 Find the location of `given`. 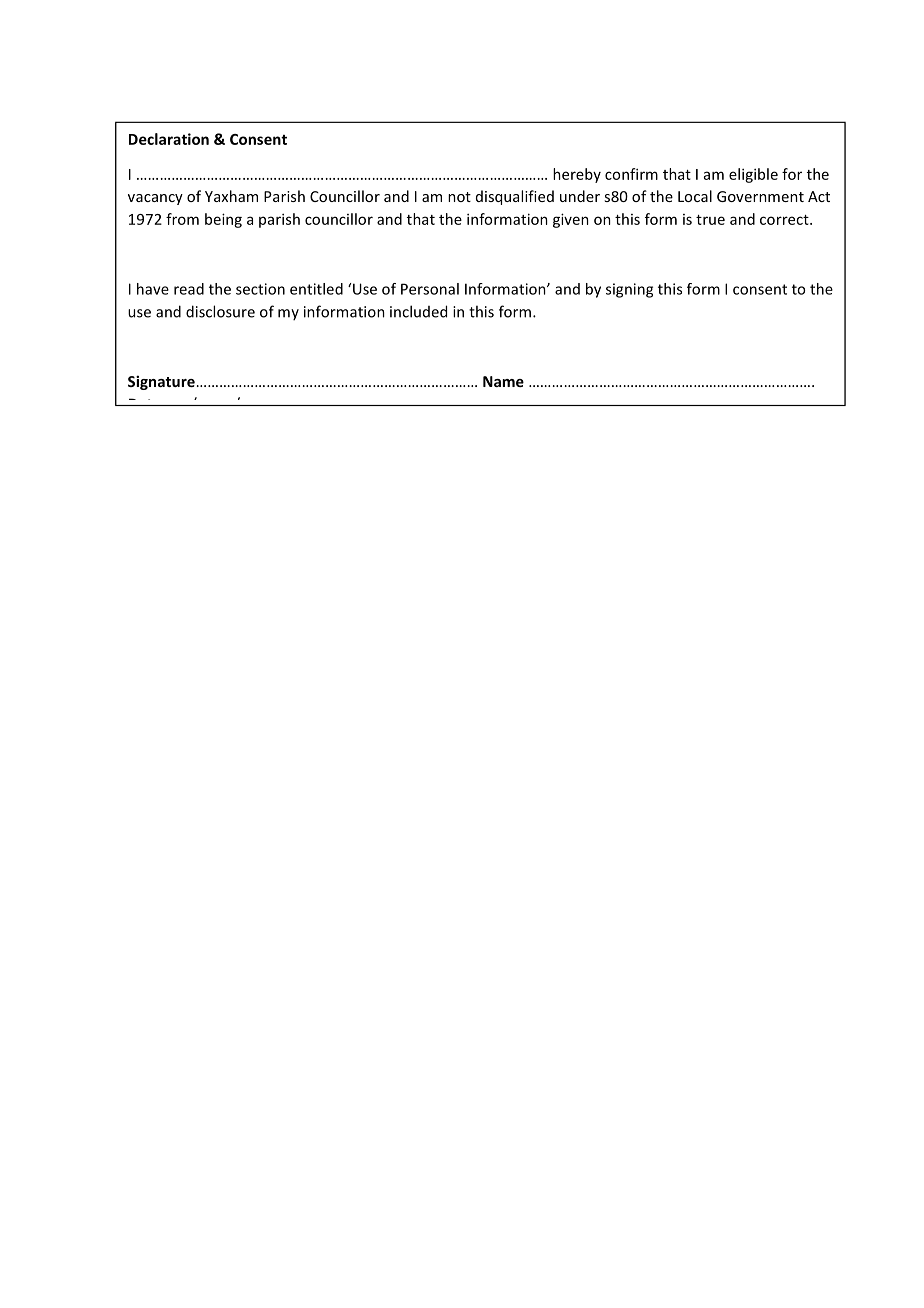

given is located at coordinates (571, 220).
